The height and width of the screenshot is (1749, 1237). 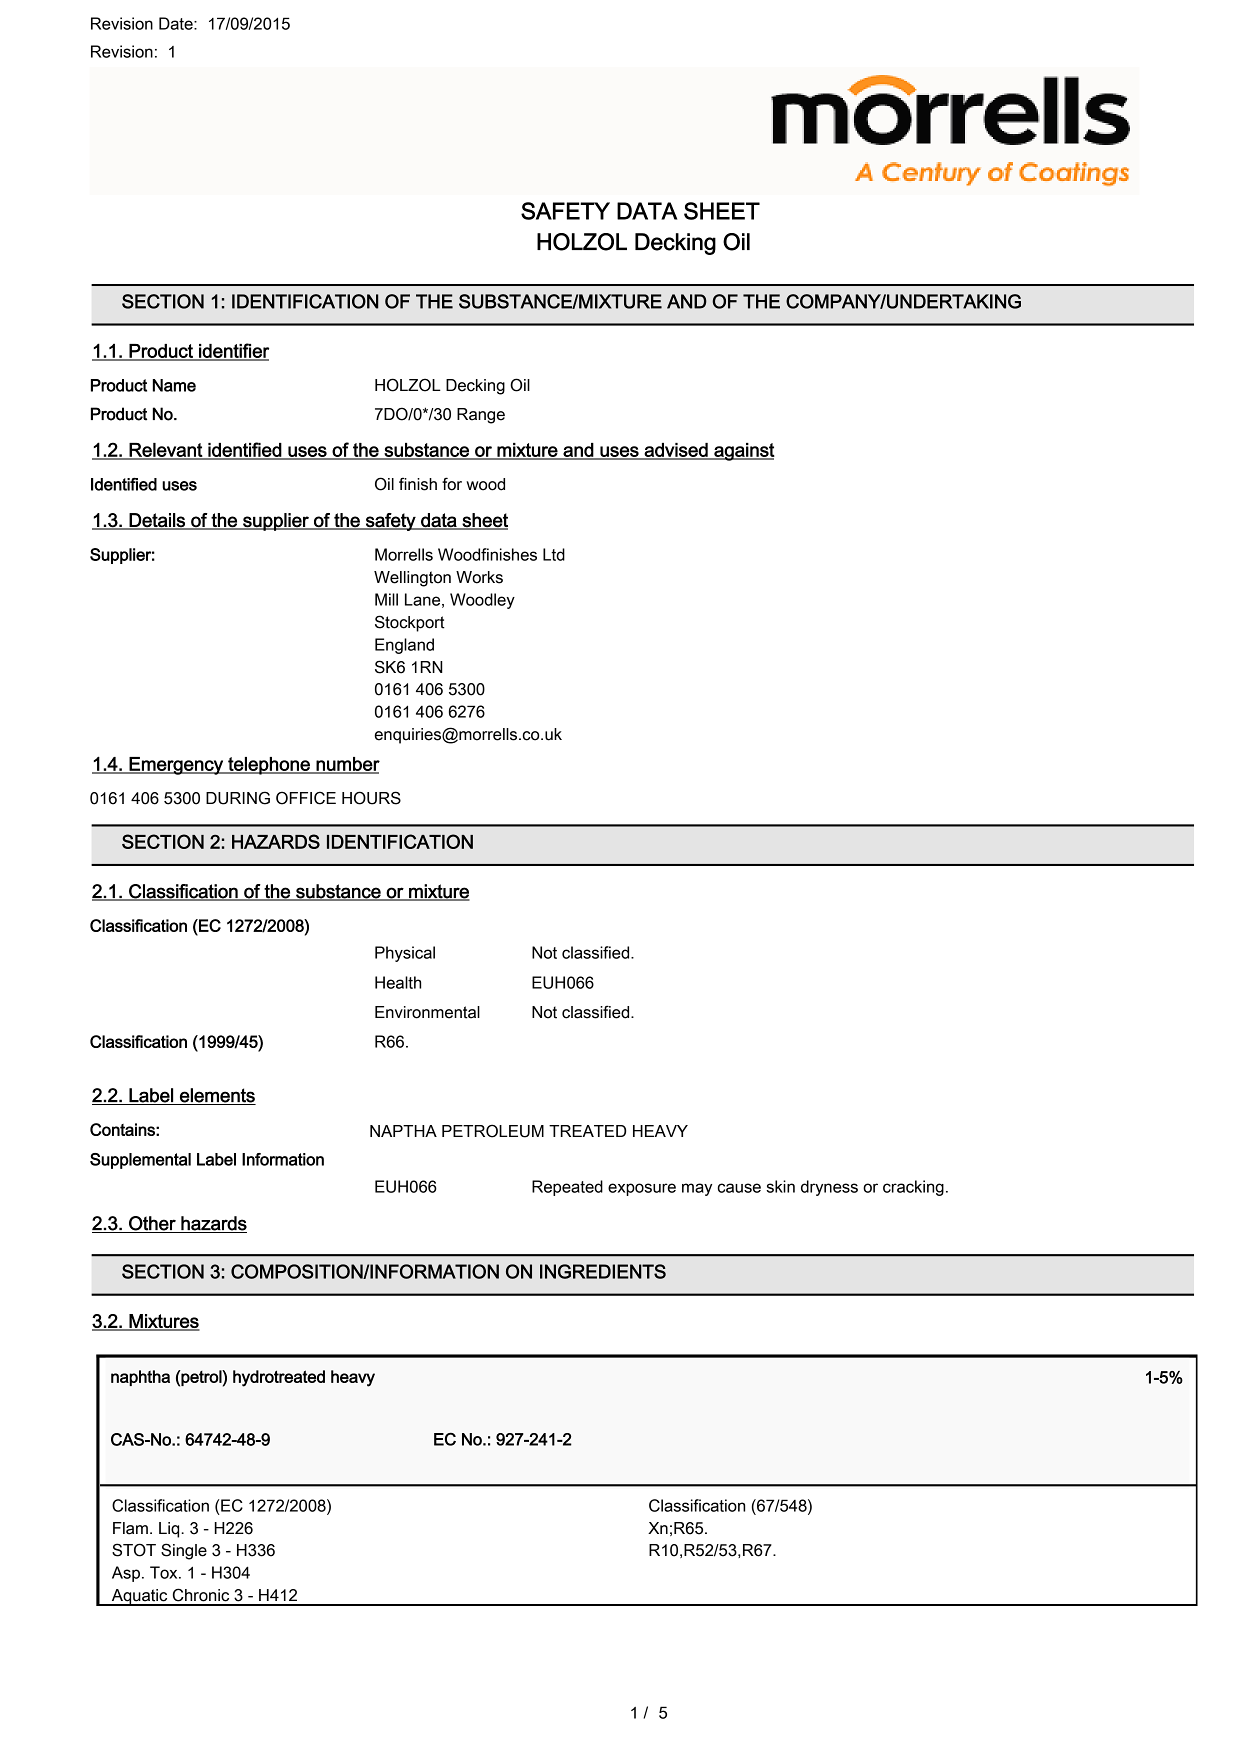 I want to click on dryness, so click(x=829, y=1188).
